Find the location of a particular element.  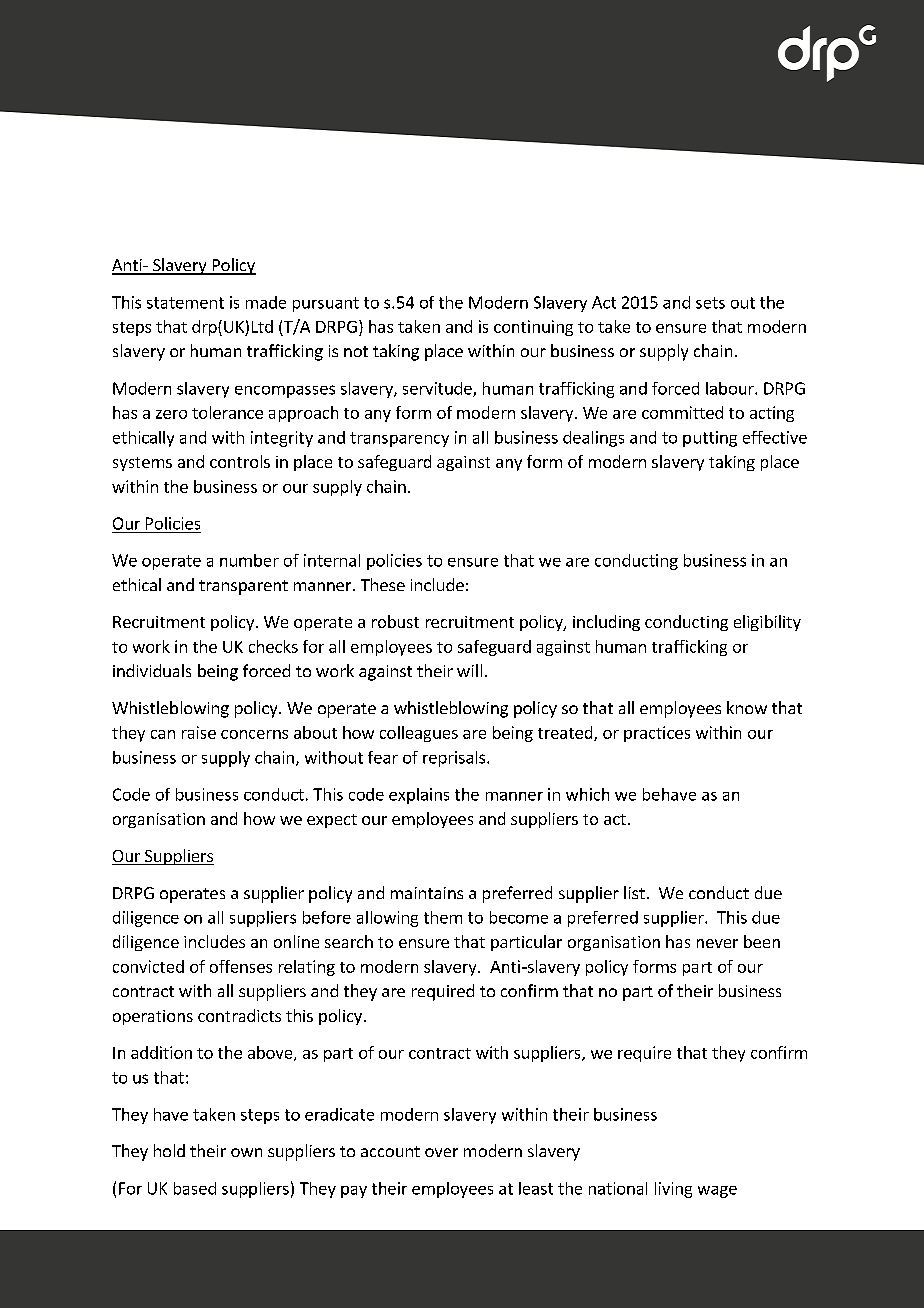

sets is located at coordinates (710, 303).
